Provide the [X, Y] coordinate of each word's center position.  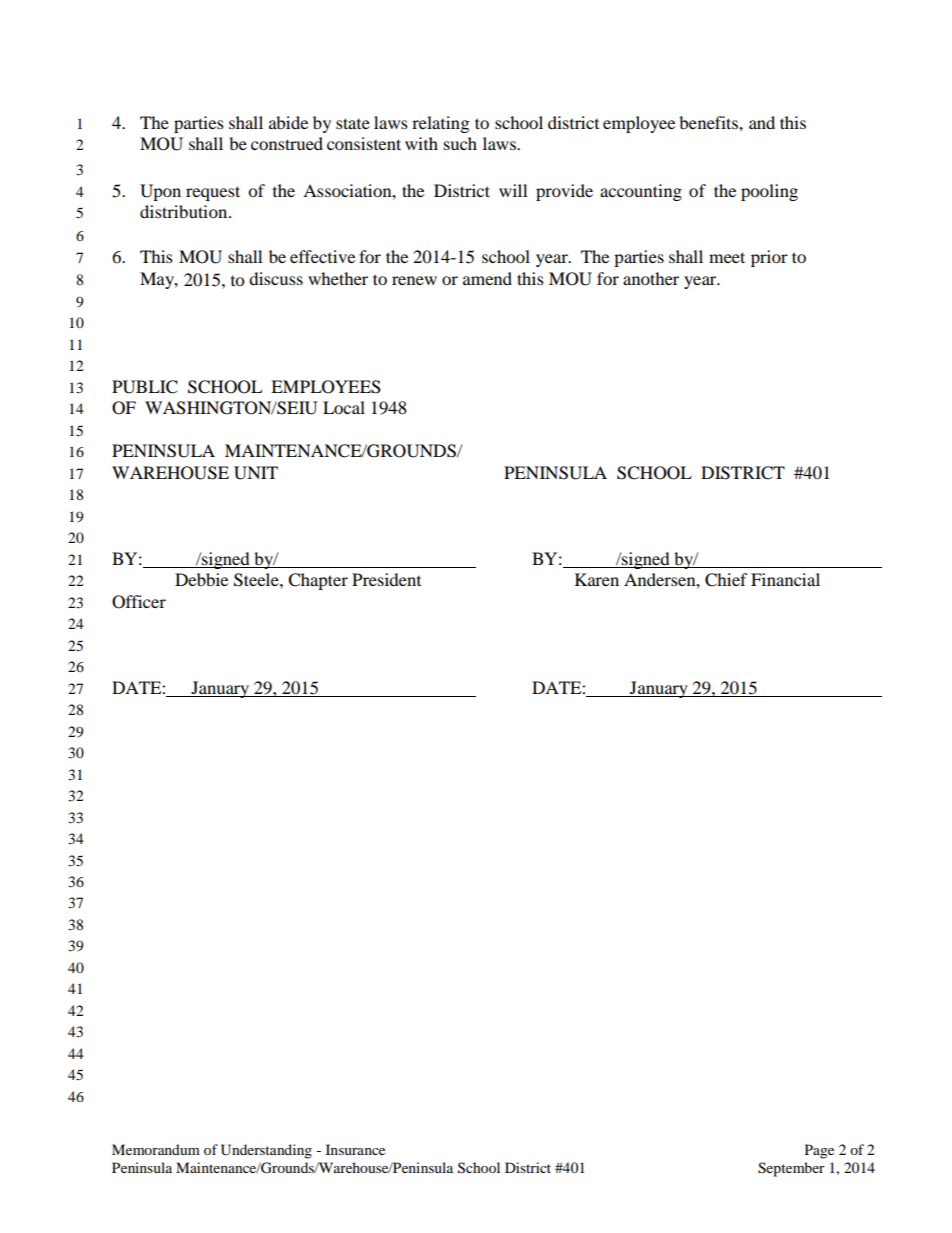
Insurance [355, 1149]
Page [819, 1151]
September [791, 1169]
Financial [785, 579]
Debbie [201, 579]
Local [344, 407]
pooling [769, 192]
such [460, 143]
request [213, 193]
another [651, 278]
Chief [726, 580]
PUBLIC [145, 387]
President [386, 579]
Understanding [266, 1151]
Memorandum [156, 1149]
